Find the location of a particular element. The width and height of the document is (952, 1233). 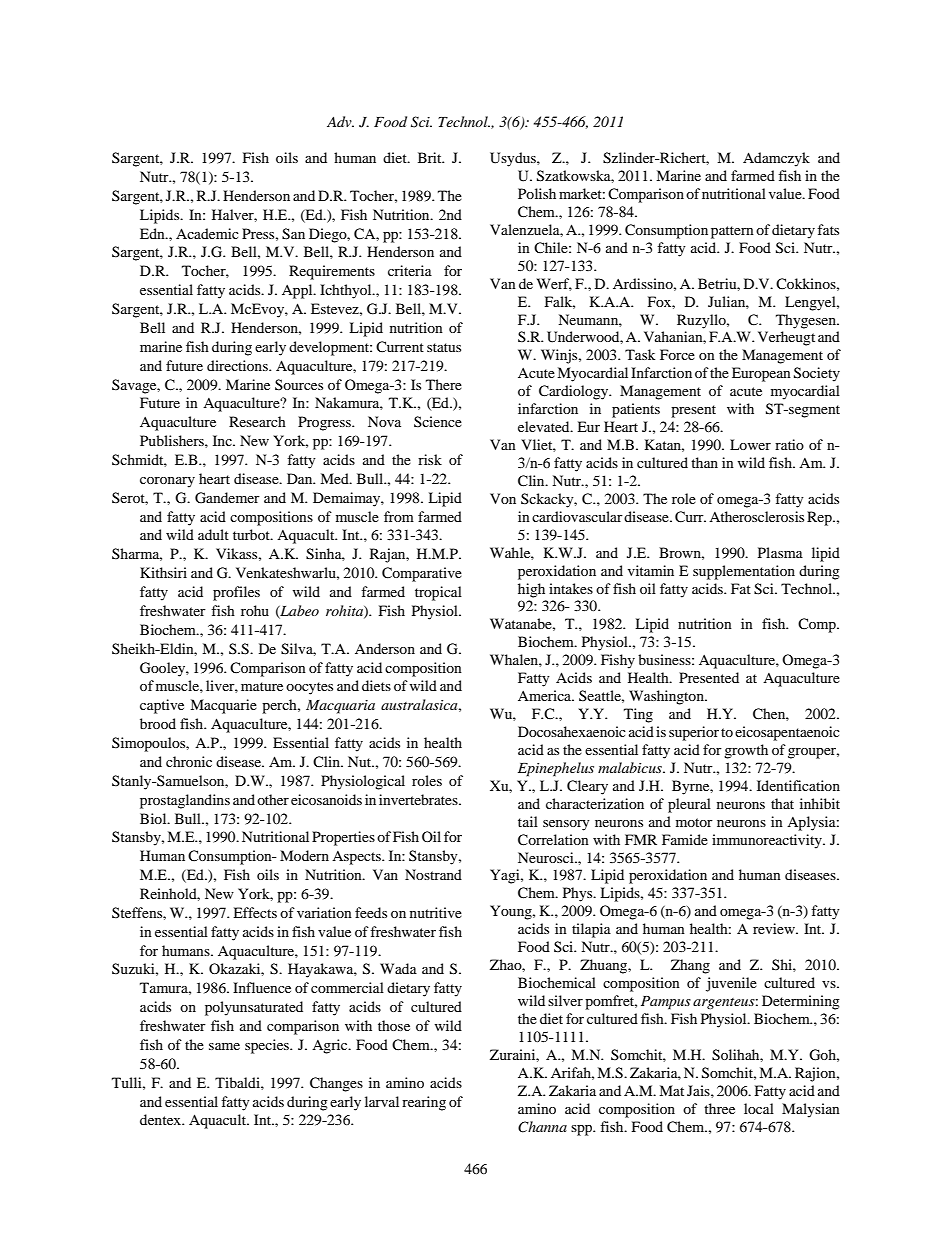

rearing is located at coordinates (424, 1103).
